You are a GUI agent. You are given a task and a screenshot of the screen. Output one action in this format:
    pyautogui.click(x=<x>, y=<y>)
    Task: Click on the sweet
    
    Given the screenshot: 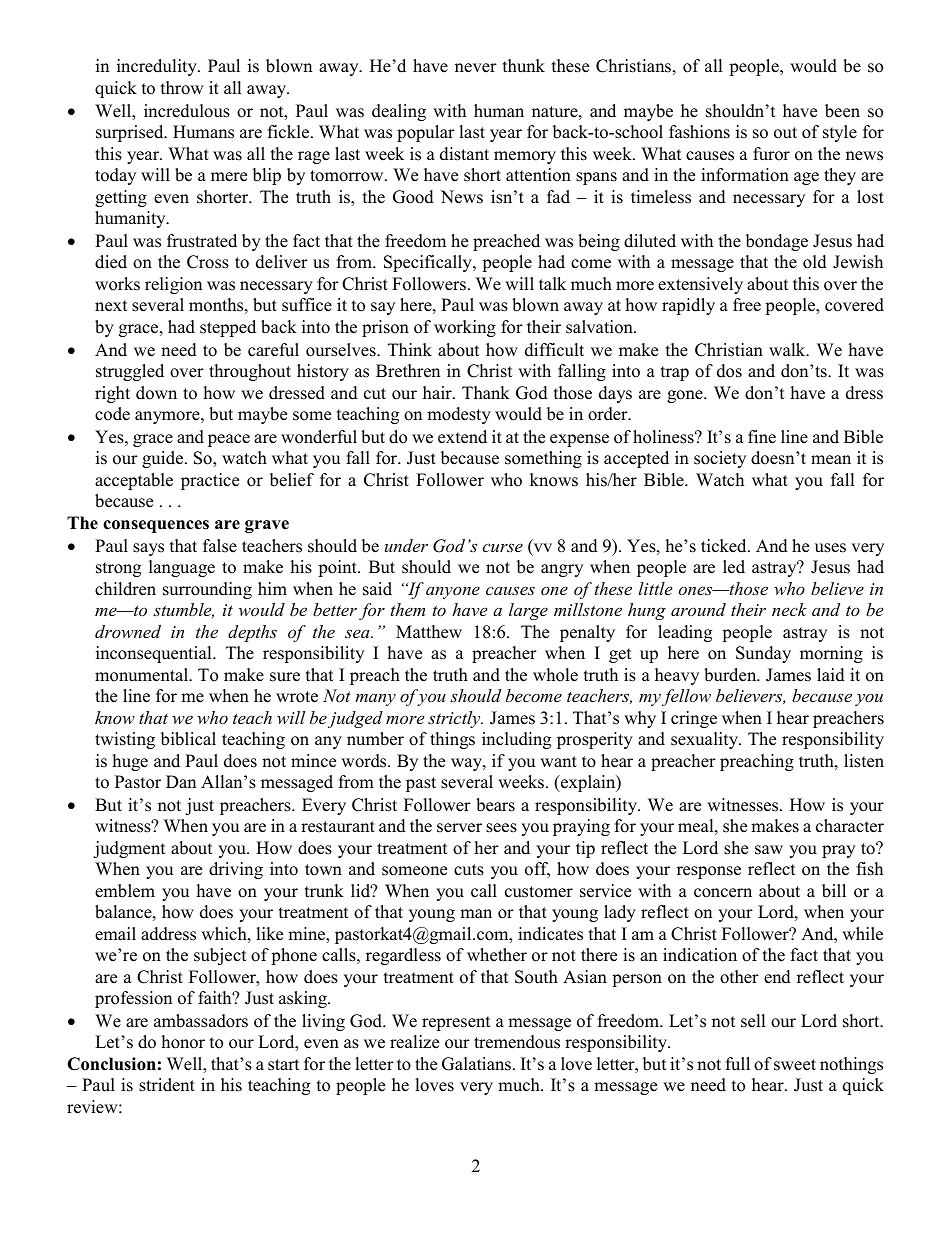 What is the action you would take?
    pyautogui.click(x=795, y=1065)
